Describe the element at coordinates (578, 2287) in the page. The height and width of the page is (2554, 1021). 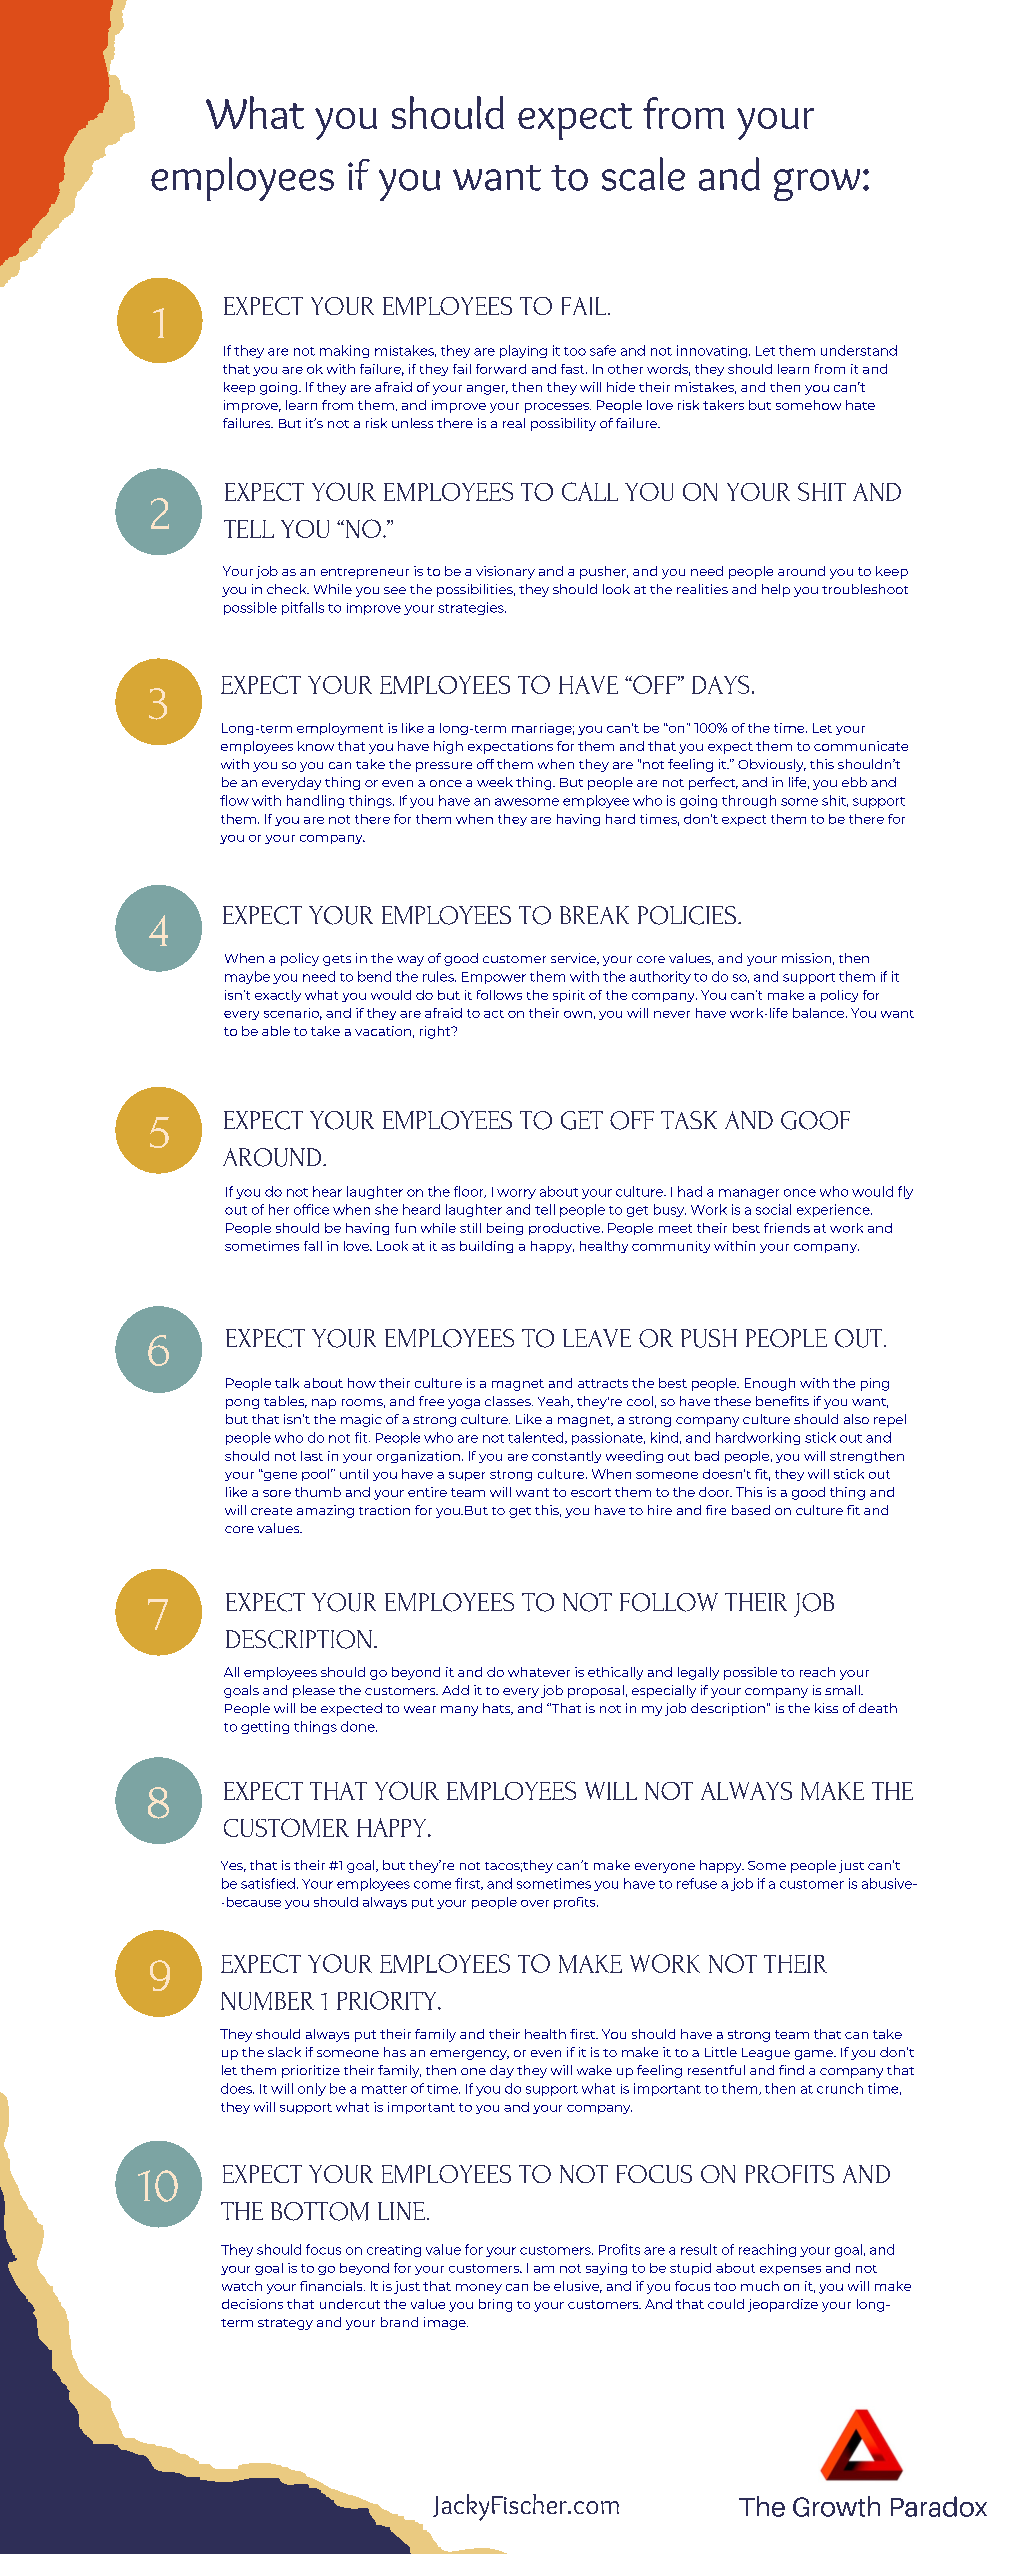
I see `elusive` at that location.
